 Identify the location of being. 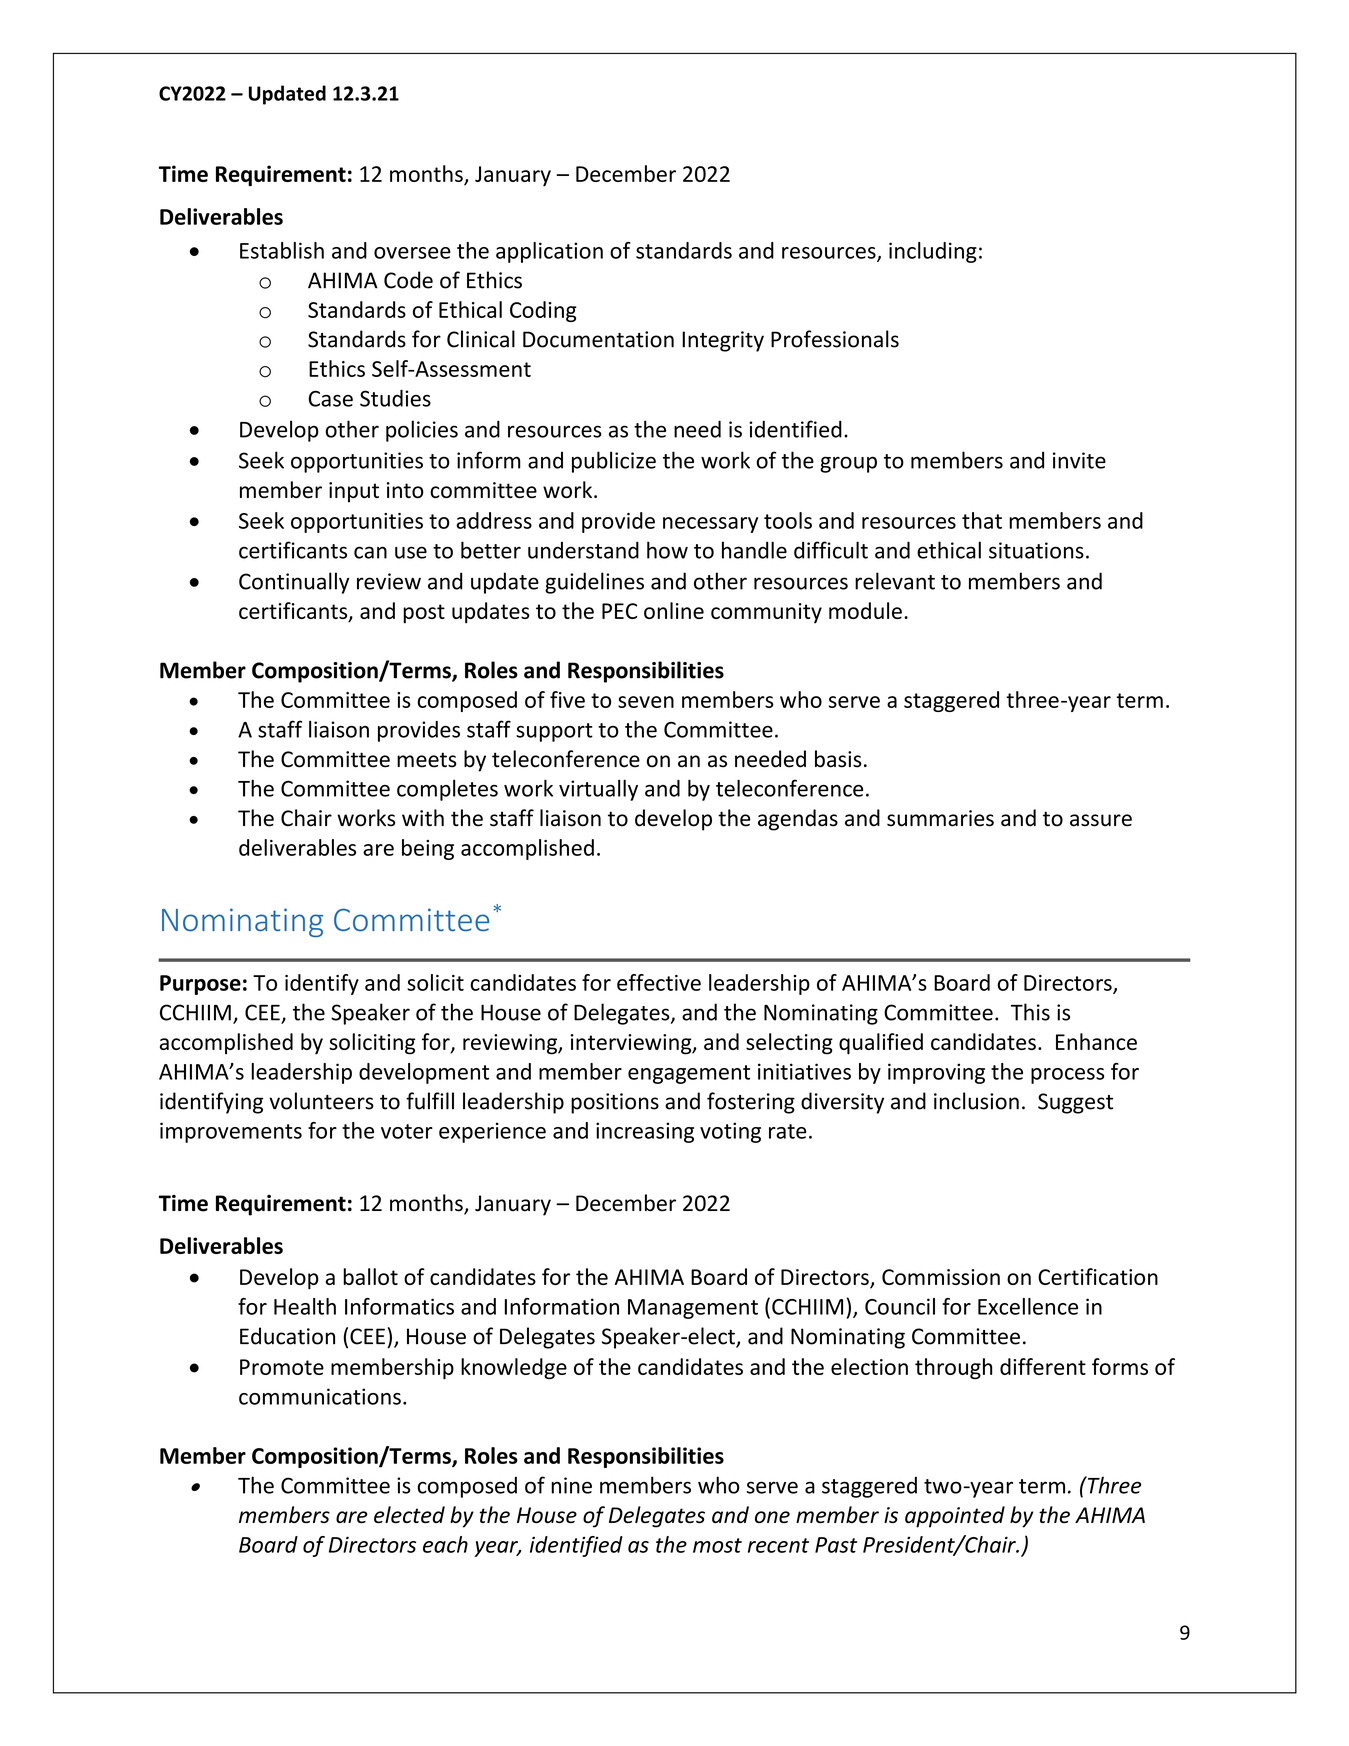
(428, 849).
